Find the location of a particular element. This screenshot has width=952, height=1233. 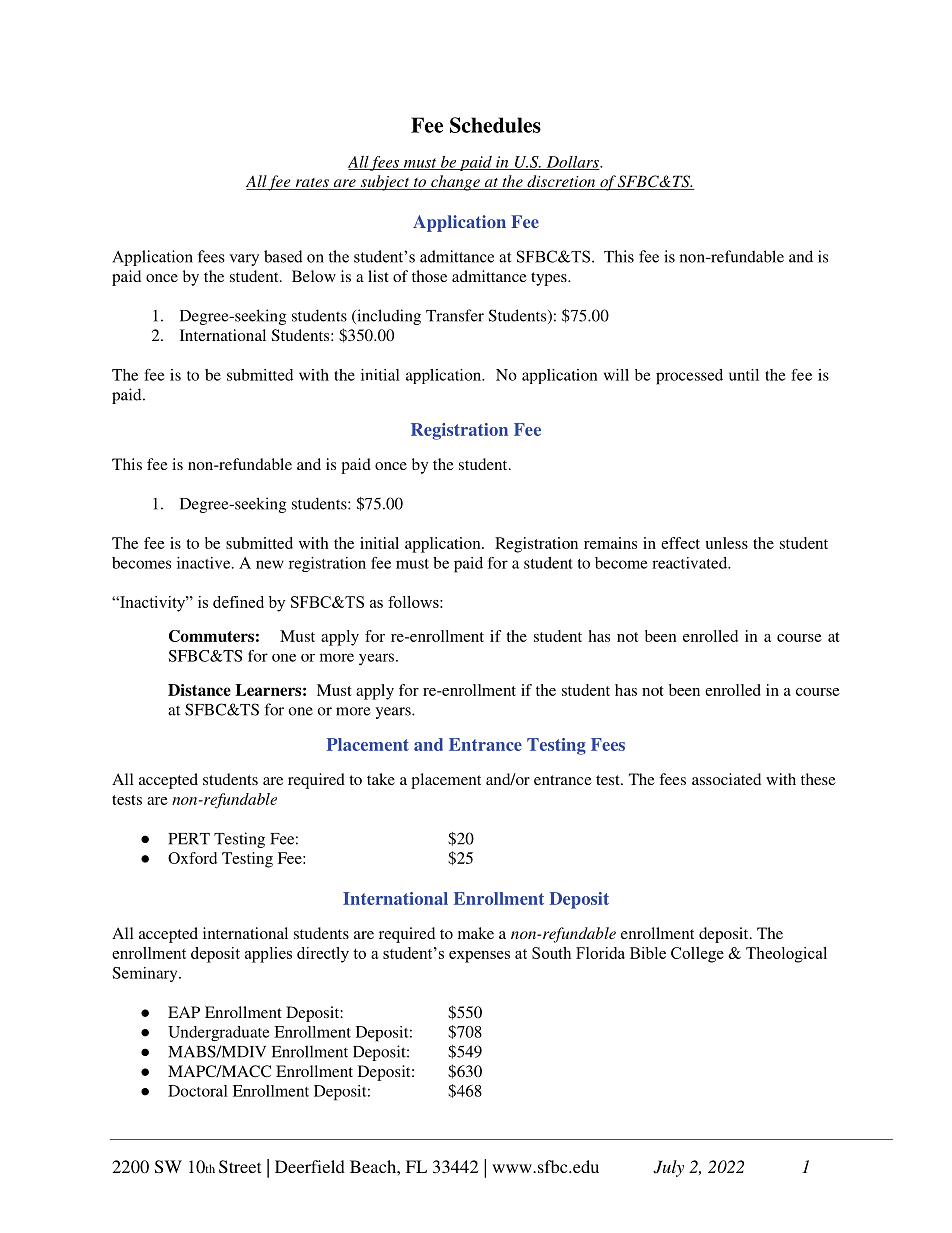

Transfer is located at coordinates (455, 315).
